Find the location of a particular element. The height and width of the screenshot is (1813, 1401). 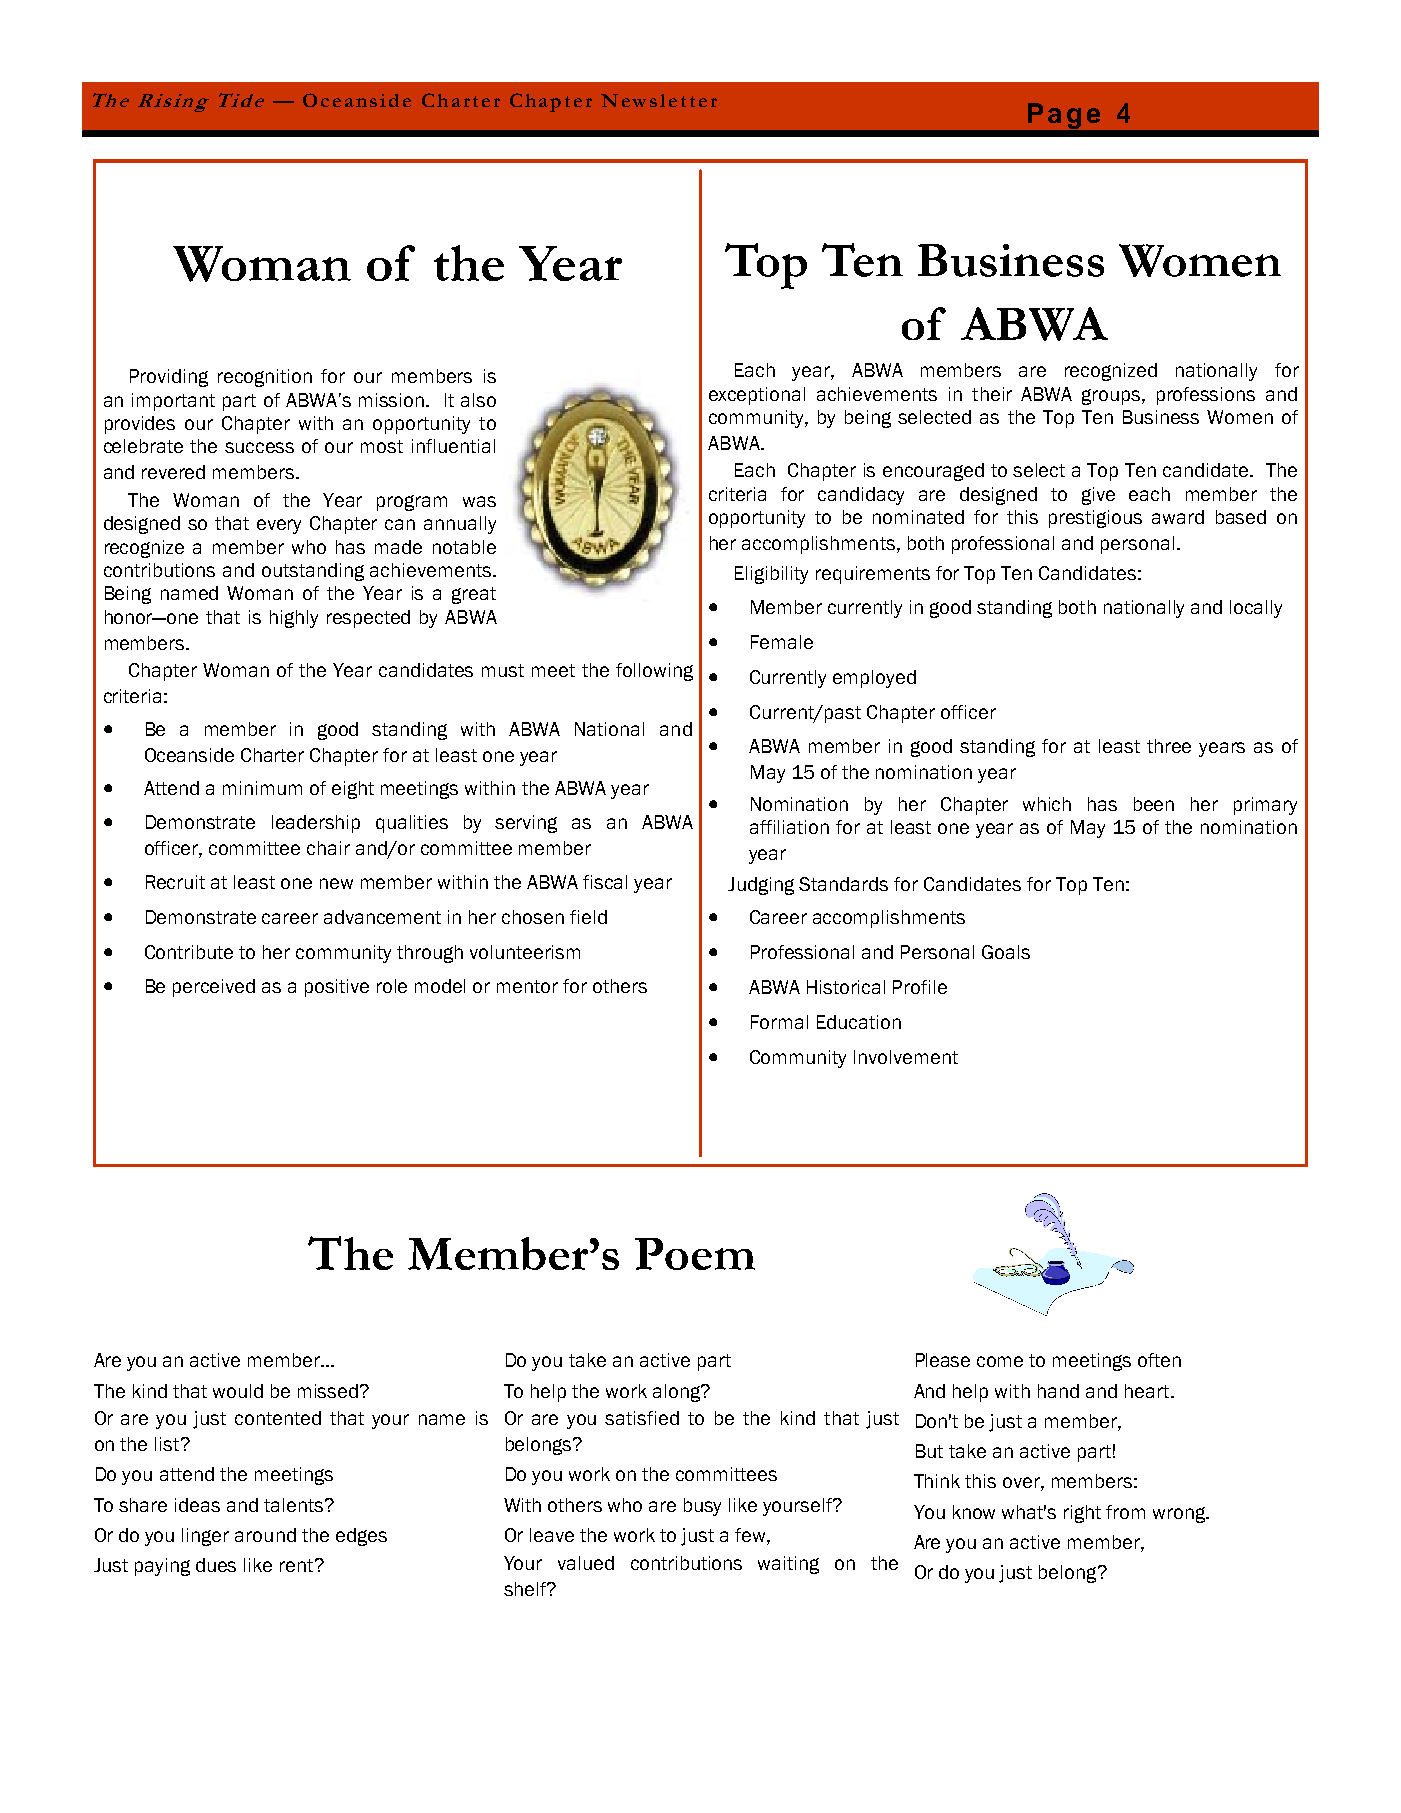

affiliation is located at coordinates (789, 827).
